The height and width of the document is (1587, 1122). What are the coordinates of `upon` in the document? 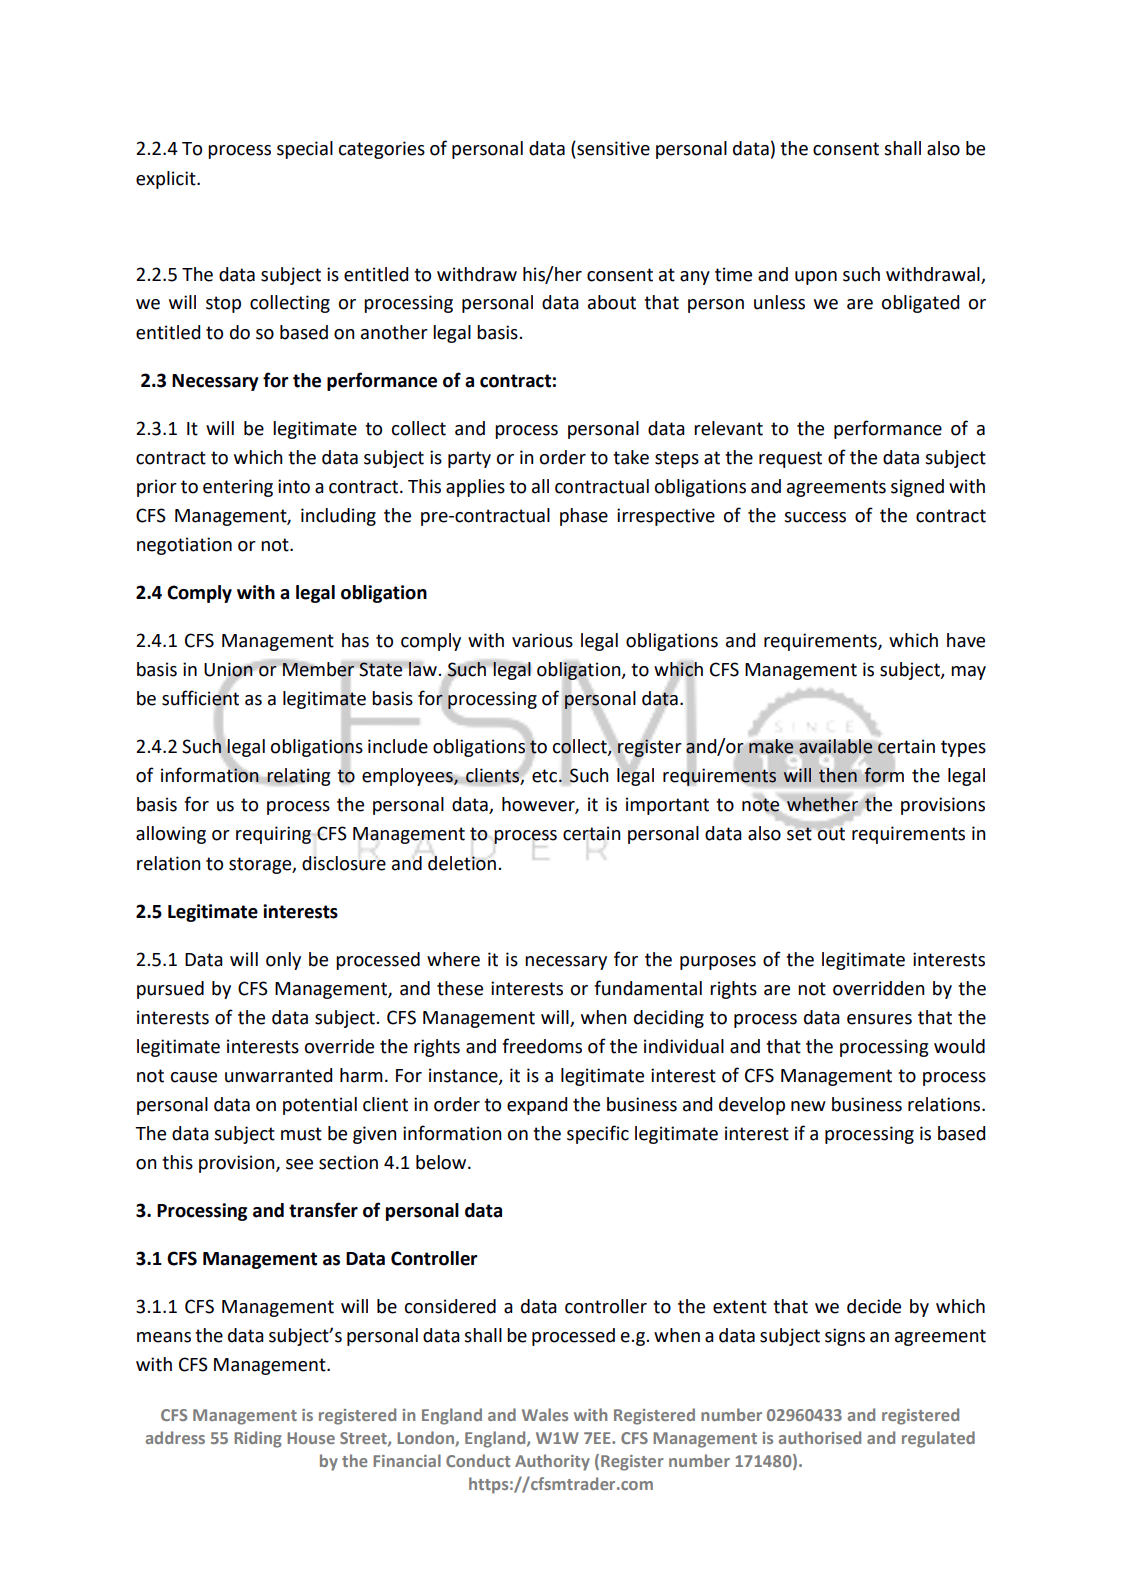 It's located at (816, 278).
